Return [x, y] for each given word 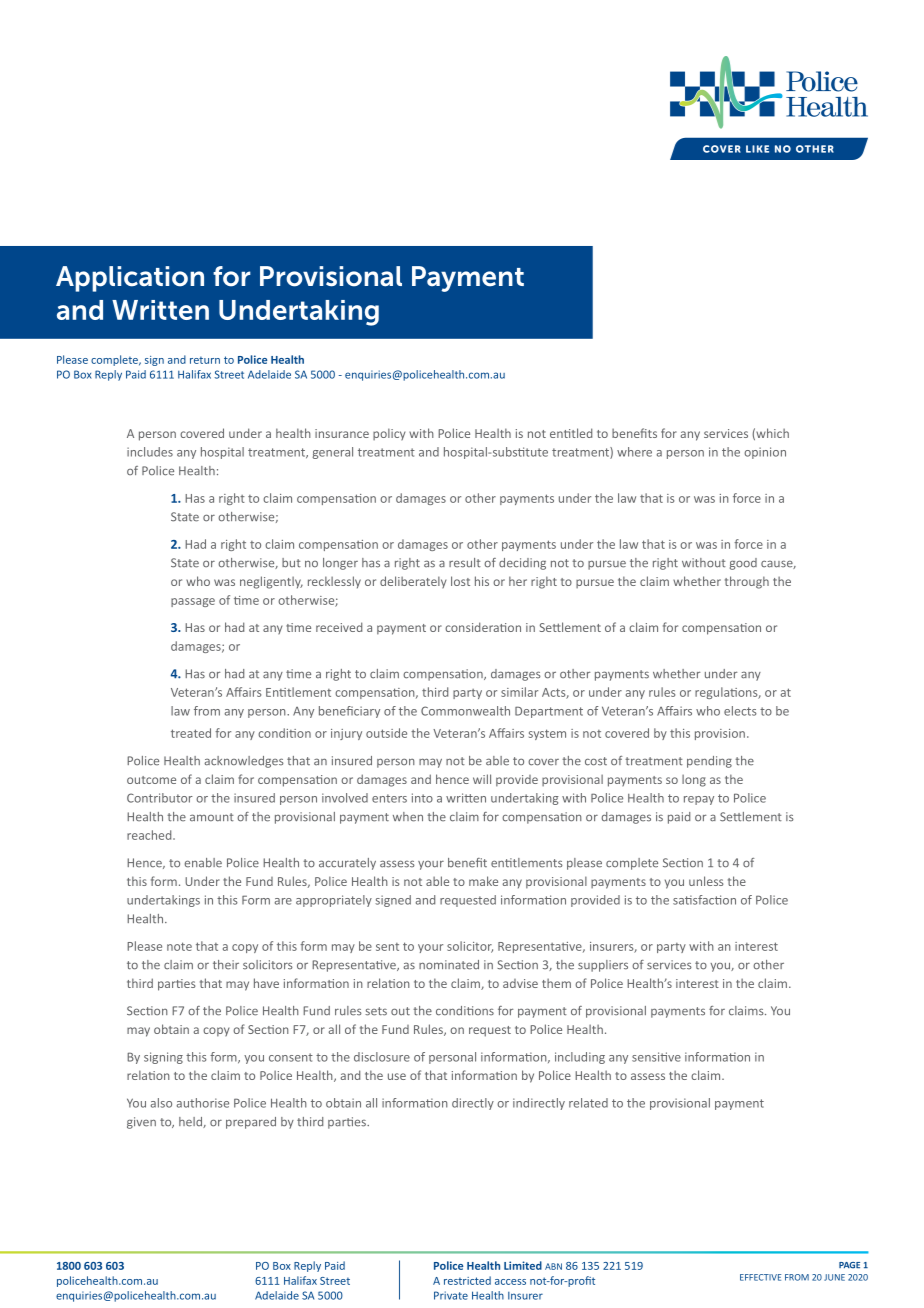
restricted [467, 1280]
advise [520, 983]
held [191, 1122]
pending [709, 762]
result [465, 563]
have [266, 983]
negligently [271, 582]
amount [212, 817]
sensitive [656, 1057]
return [205, 360]
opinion [765, 453]
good [743, 564]
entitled [571, 433]
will [482, 779]
